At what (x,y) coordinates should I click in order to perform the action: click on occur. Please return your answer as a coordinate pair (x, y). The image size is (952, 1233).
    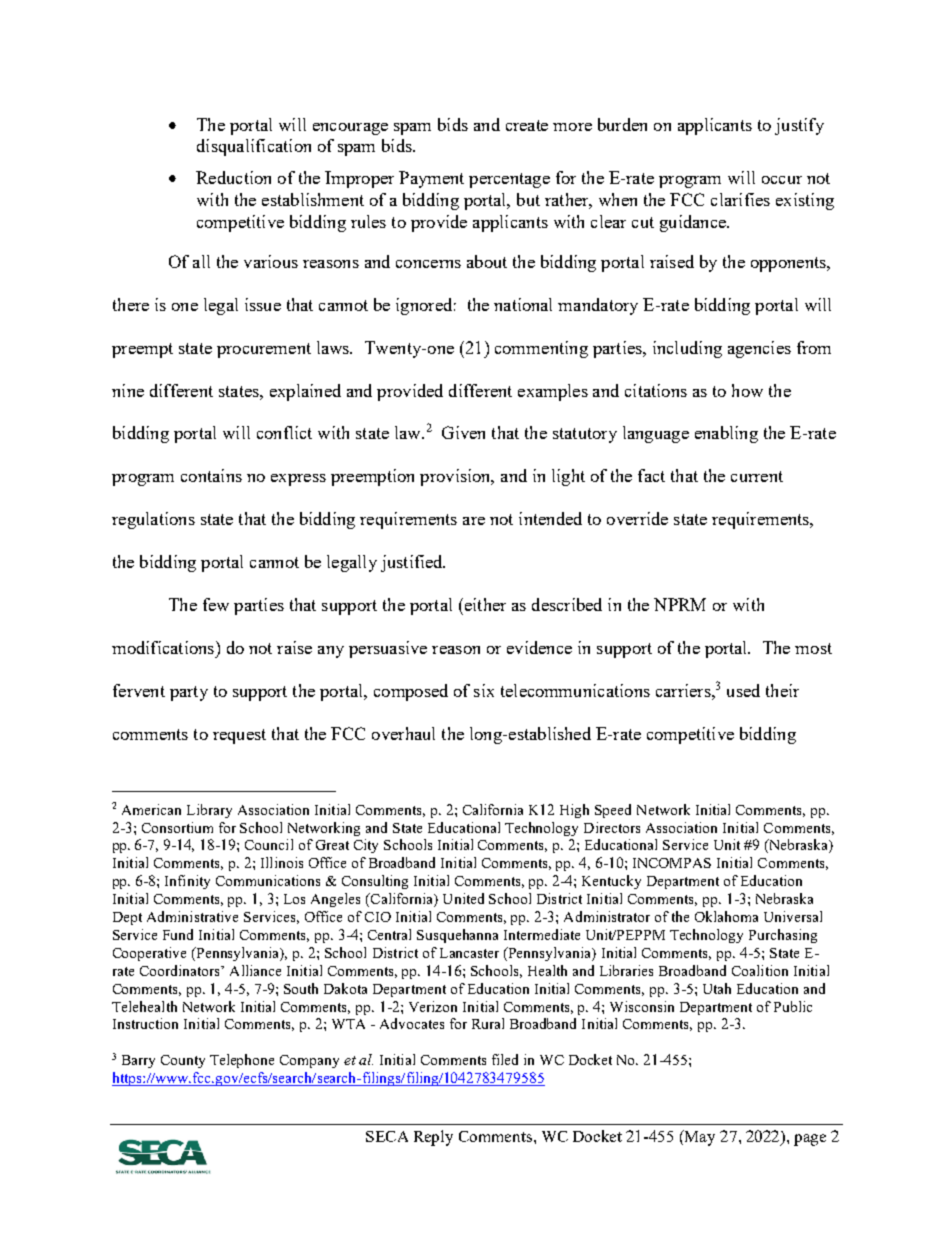
    Looking at the image, I should click on (782, 180).
